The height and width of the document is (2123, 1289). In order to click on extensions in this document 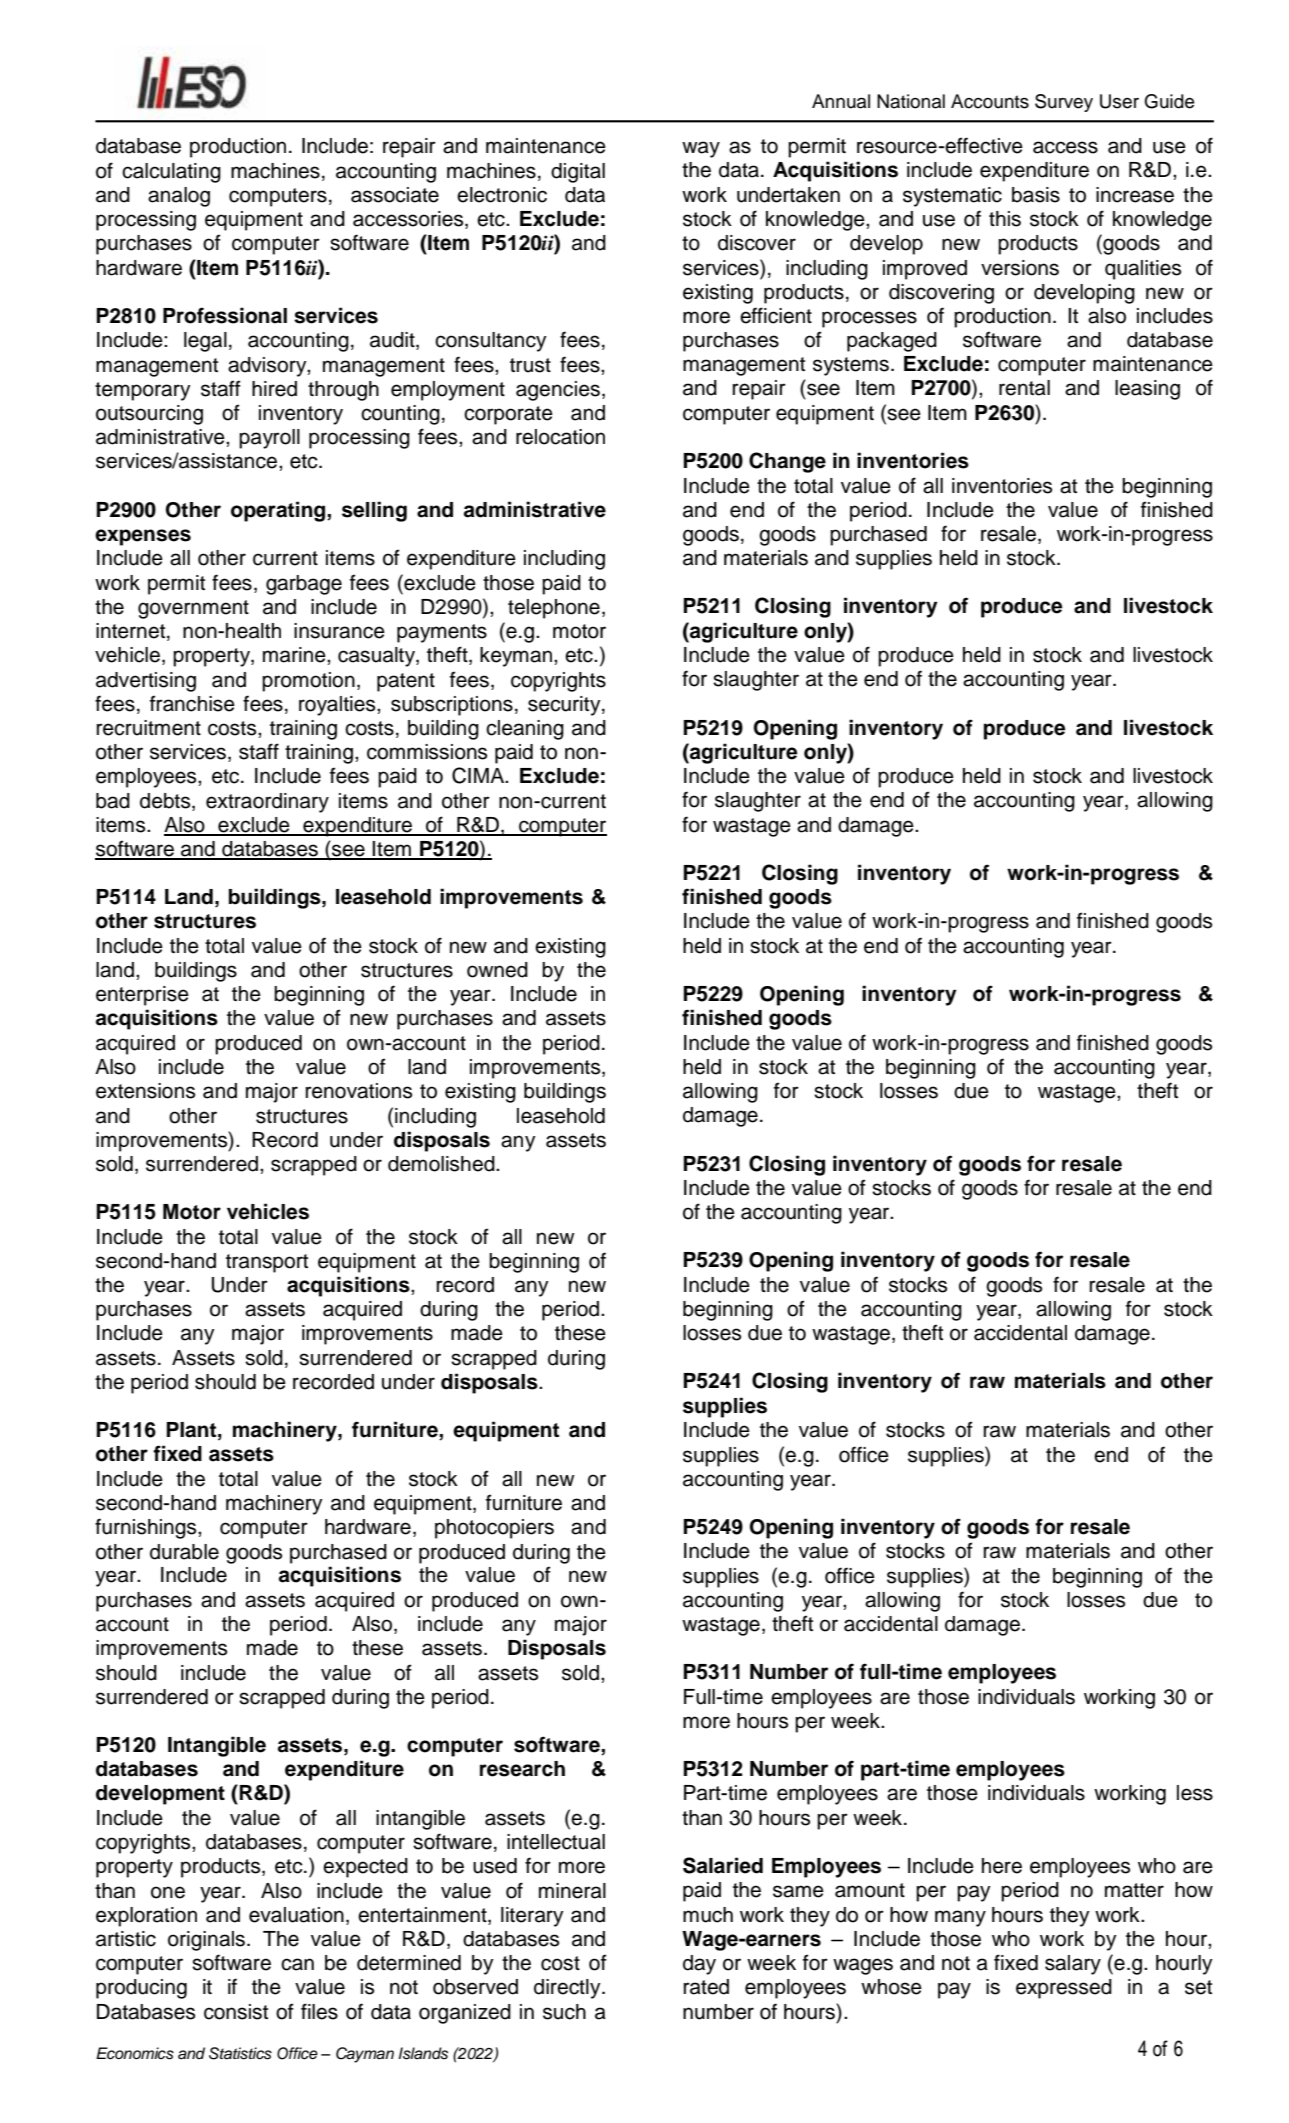, I will do `click(145, 1091)`.
